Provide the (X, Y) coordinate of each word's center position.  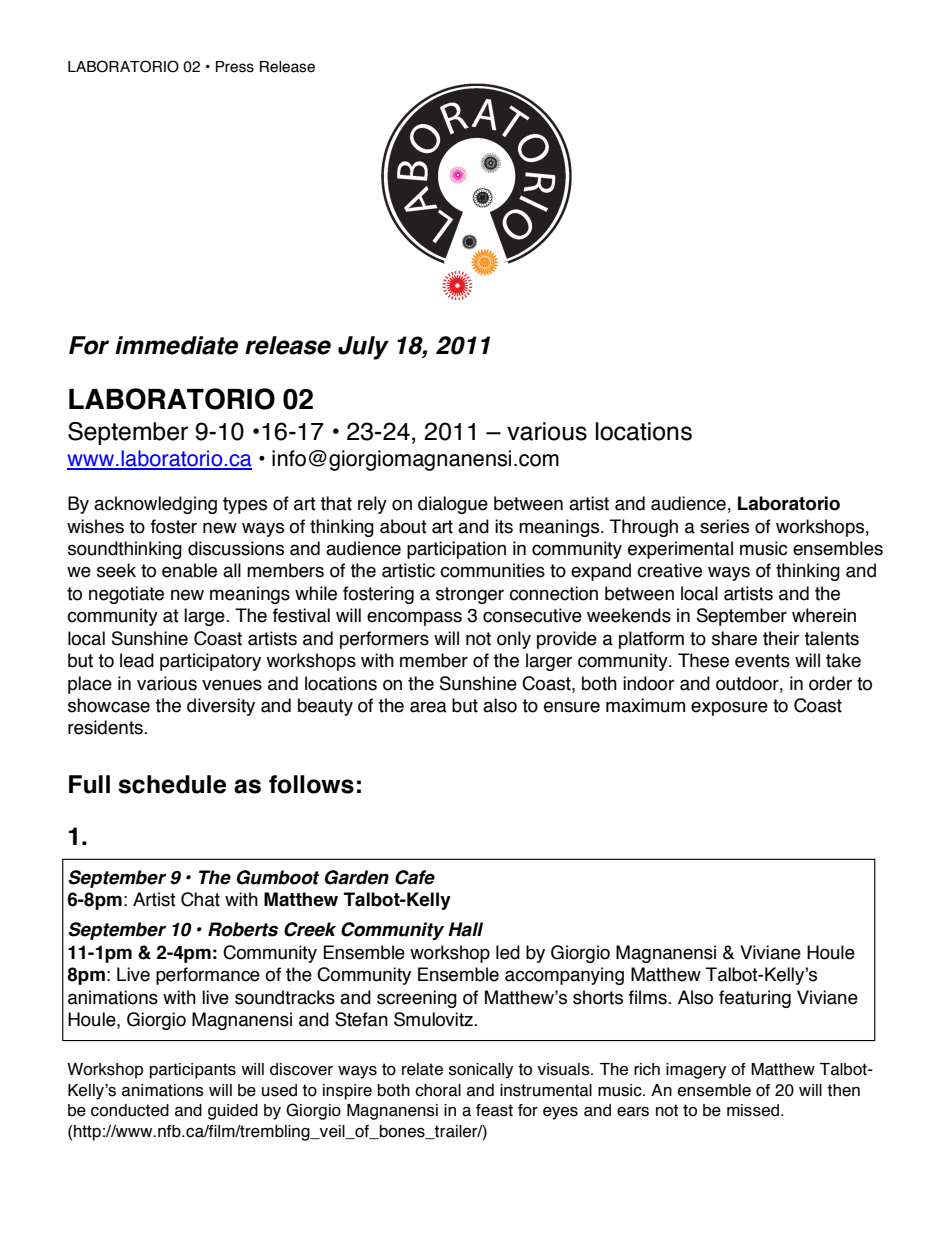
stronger (470, 595)
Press (235, 67)
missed (754, 1110)
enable (189, 570)
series (724, 526)
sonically (481, 1071)
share (734, 638)
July (363, 348)
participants (193, 1071)
